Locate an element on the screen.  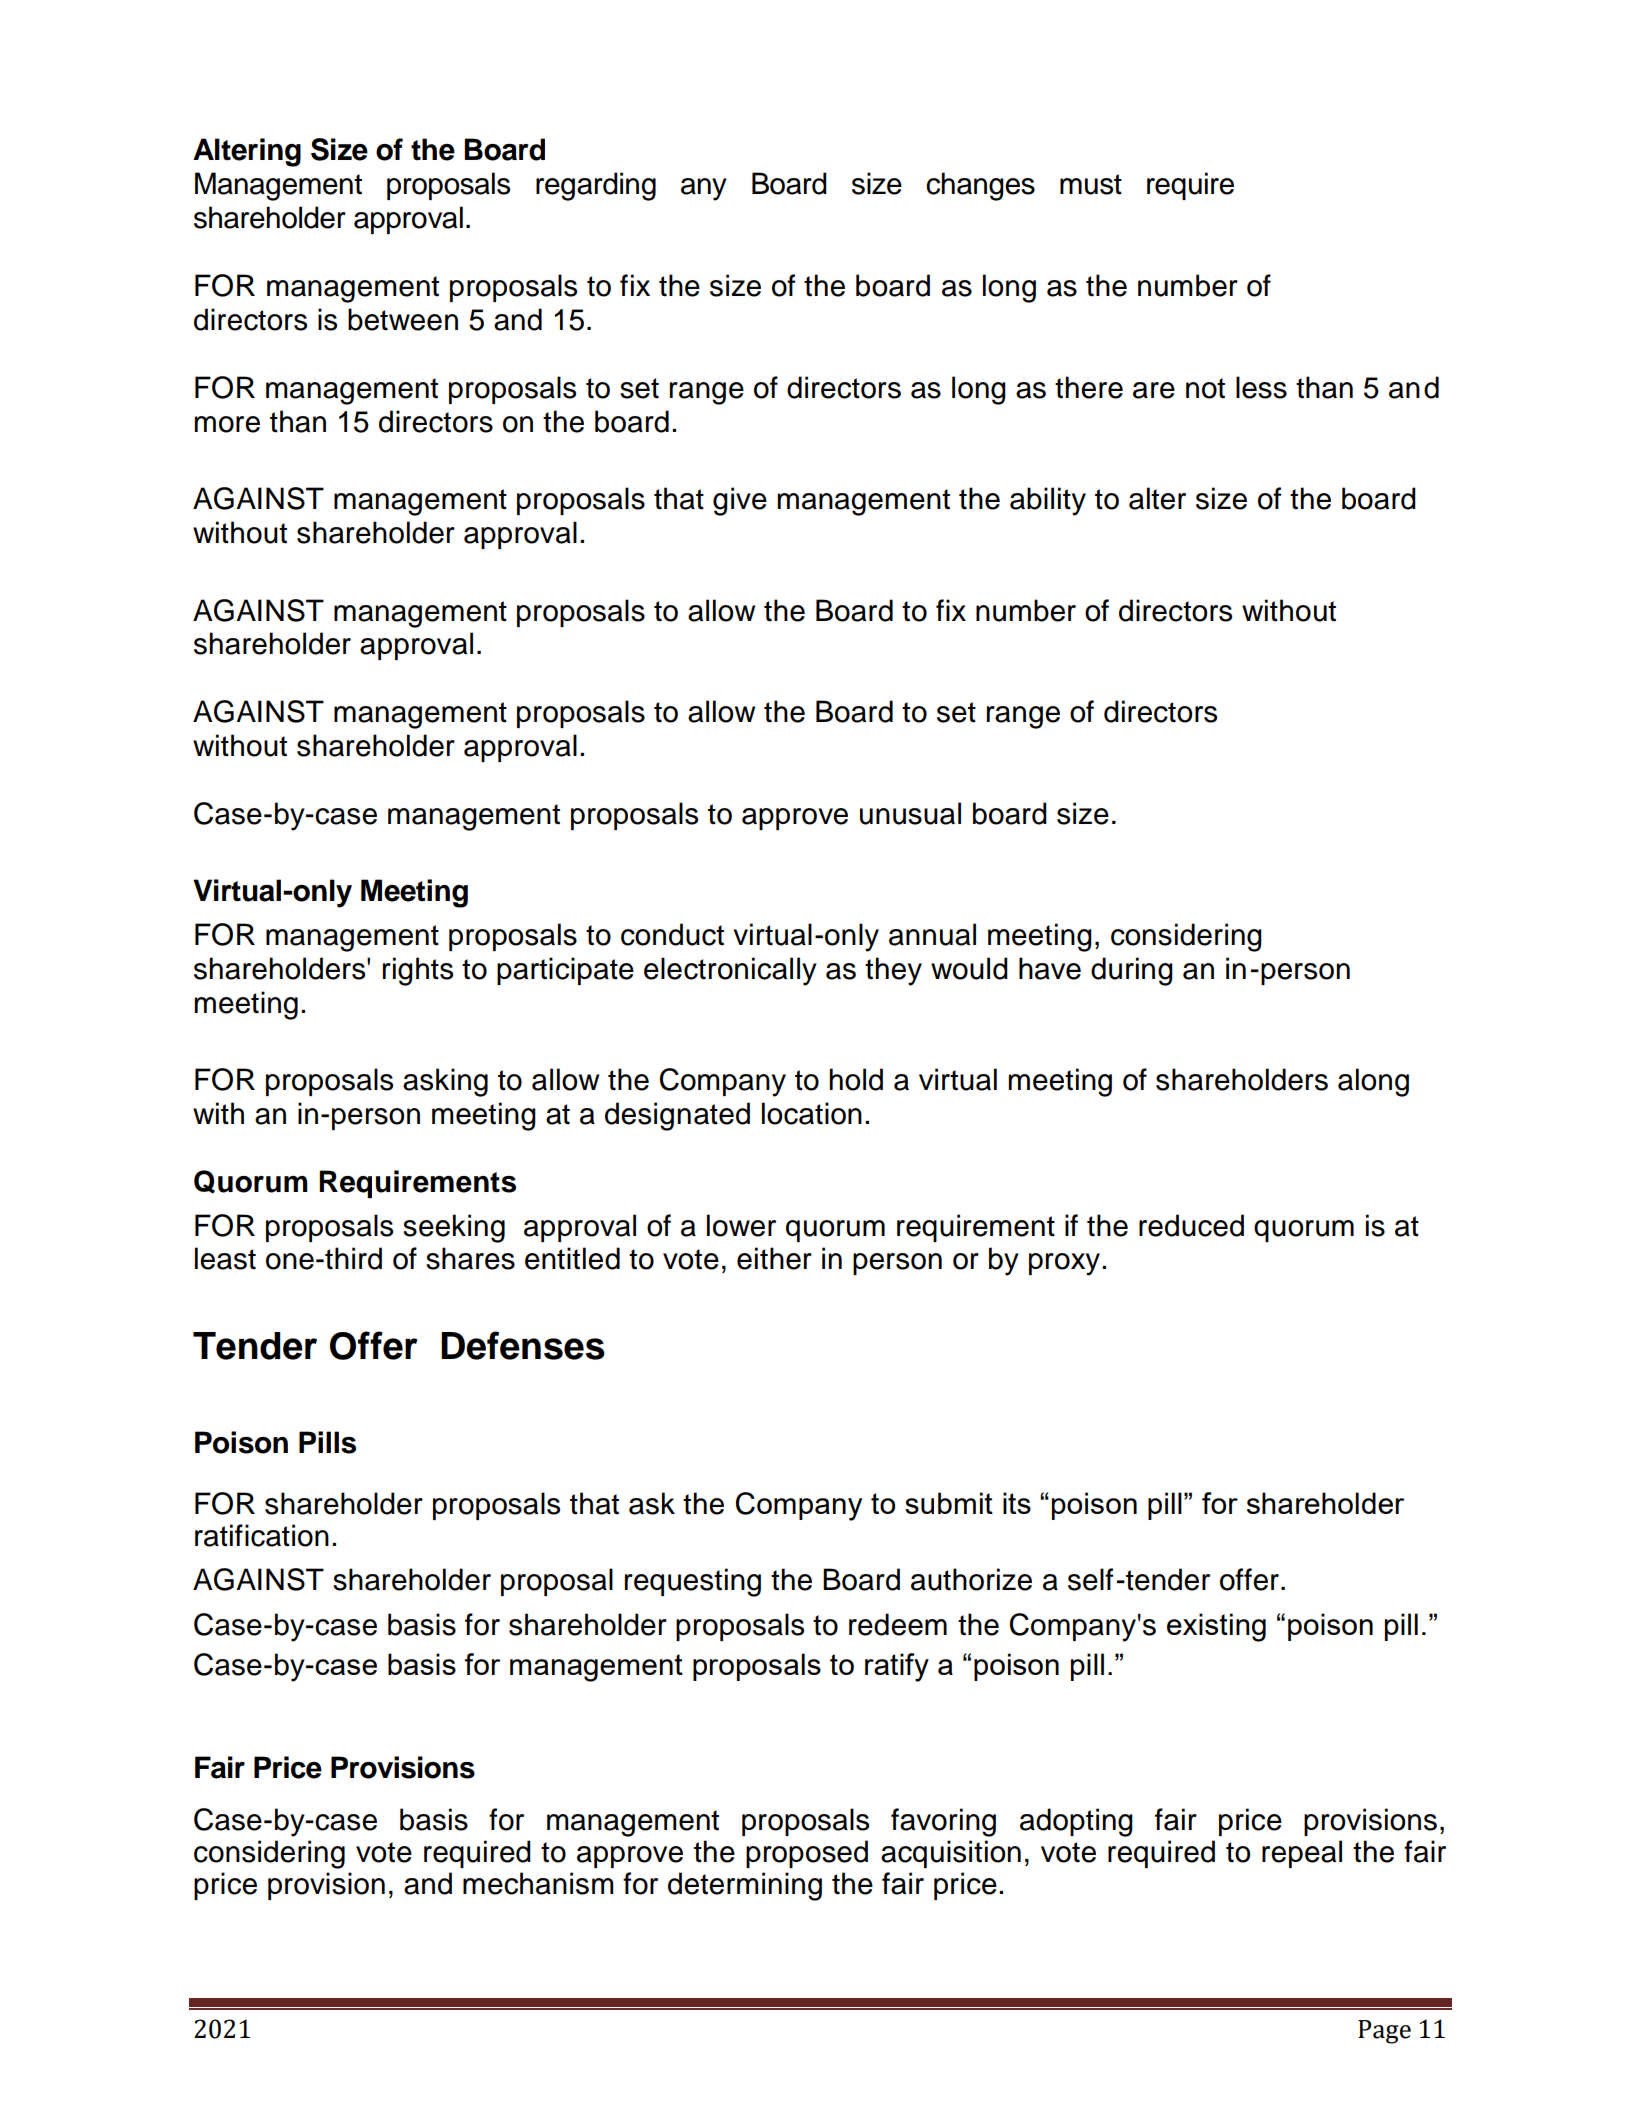
mechanism is located at coordinates (538, 1883).
